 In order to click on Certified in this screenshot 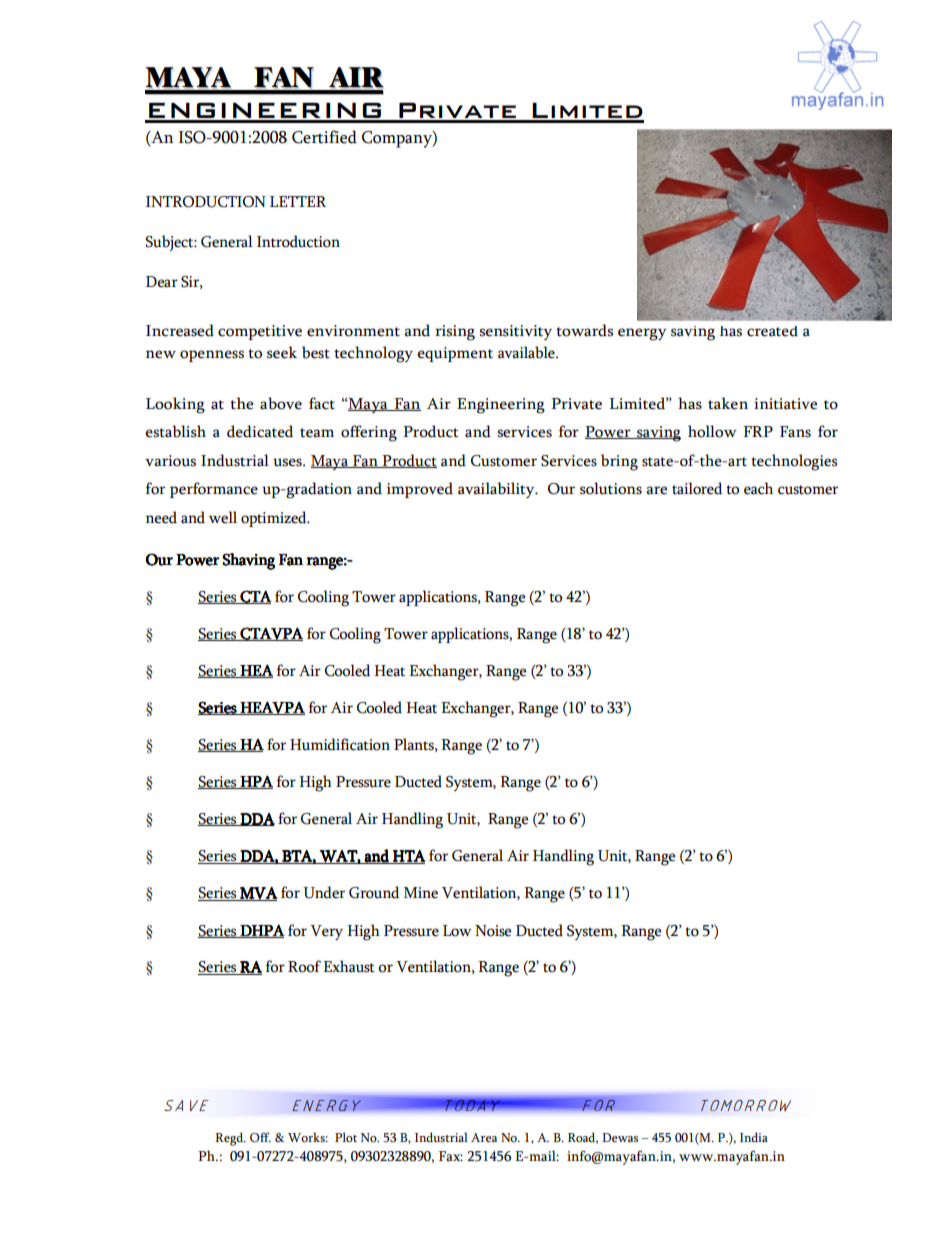, I will do `click(324, 137)`.
